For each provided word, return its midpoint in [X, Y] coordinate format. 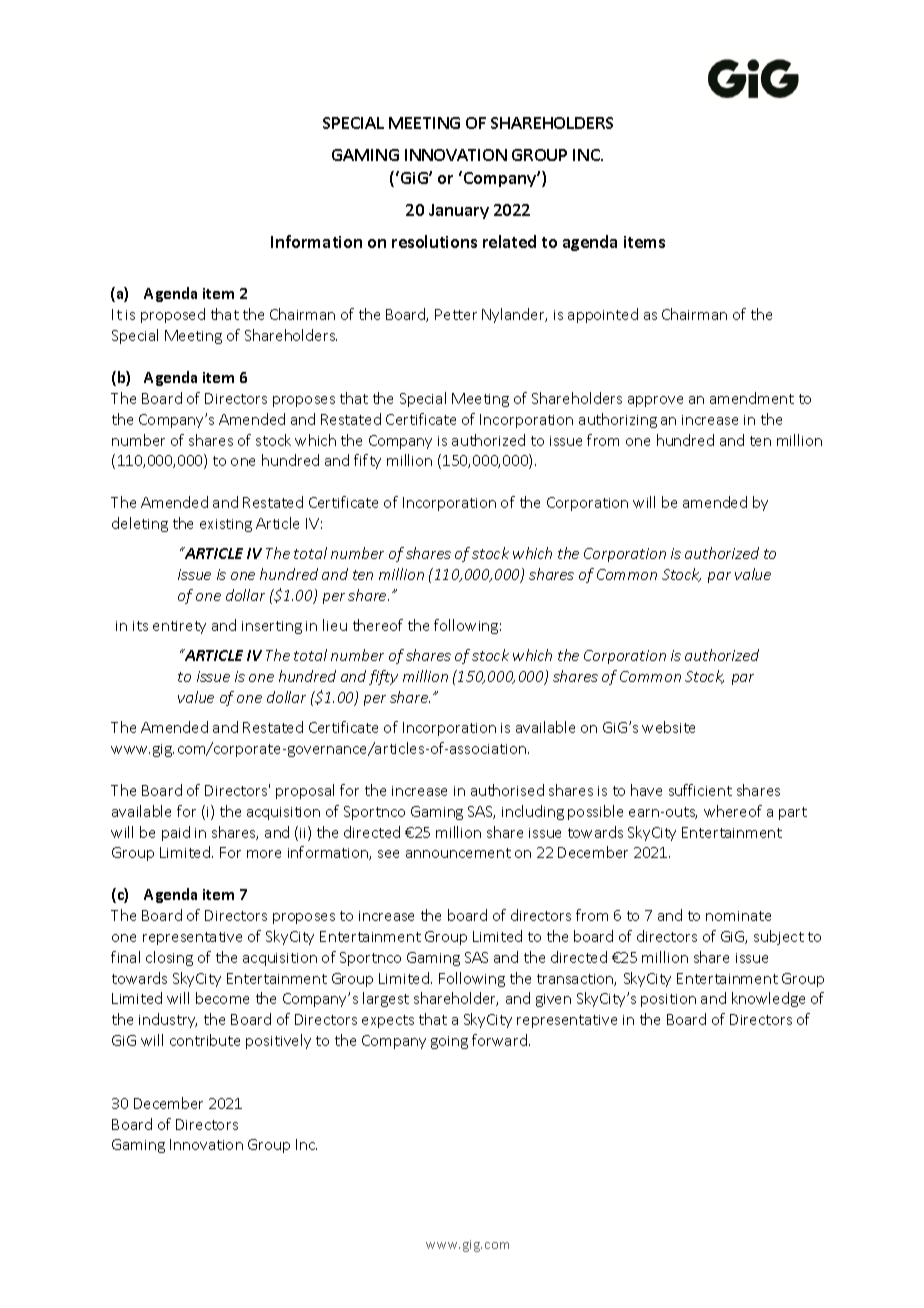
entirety [179, 627]
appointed [603, 315]
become [222, 998]
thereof [378, 625]
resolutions [434, 241]
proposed [173, 315]
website [668, 727]
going [449, 1042]
